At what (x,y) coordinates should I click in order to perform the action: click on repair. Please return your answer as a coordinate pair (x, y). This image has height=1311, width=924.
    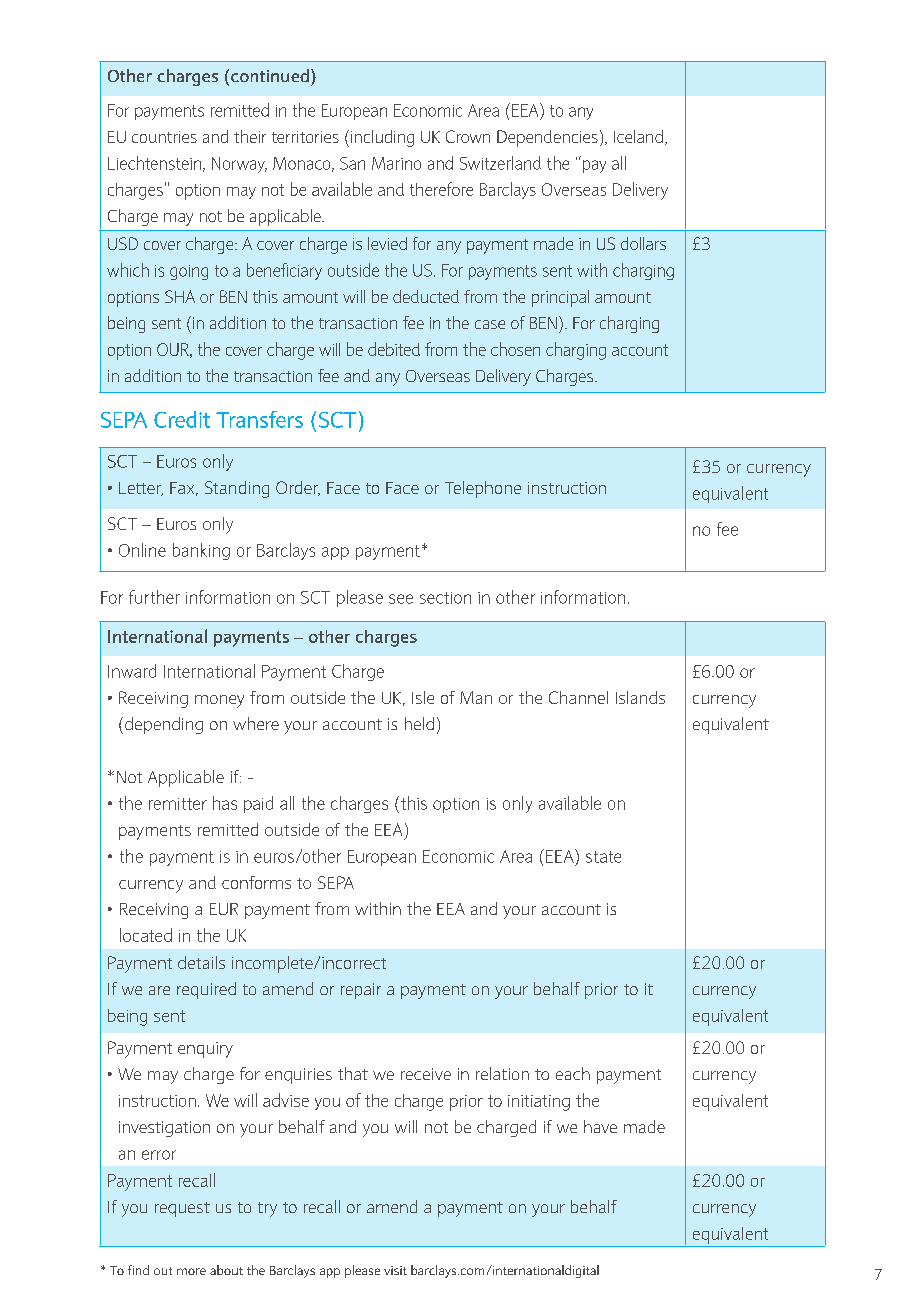
    Looking at the image, I should click on (361, 991).
